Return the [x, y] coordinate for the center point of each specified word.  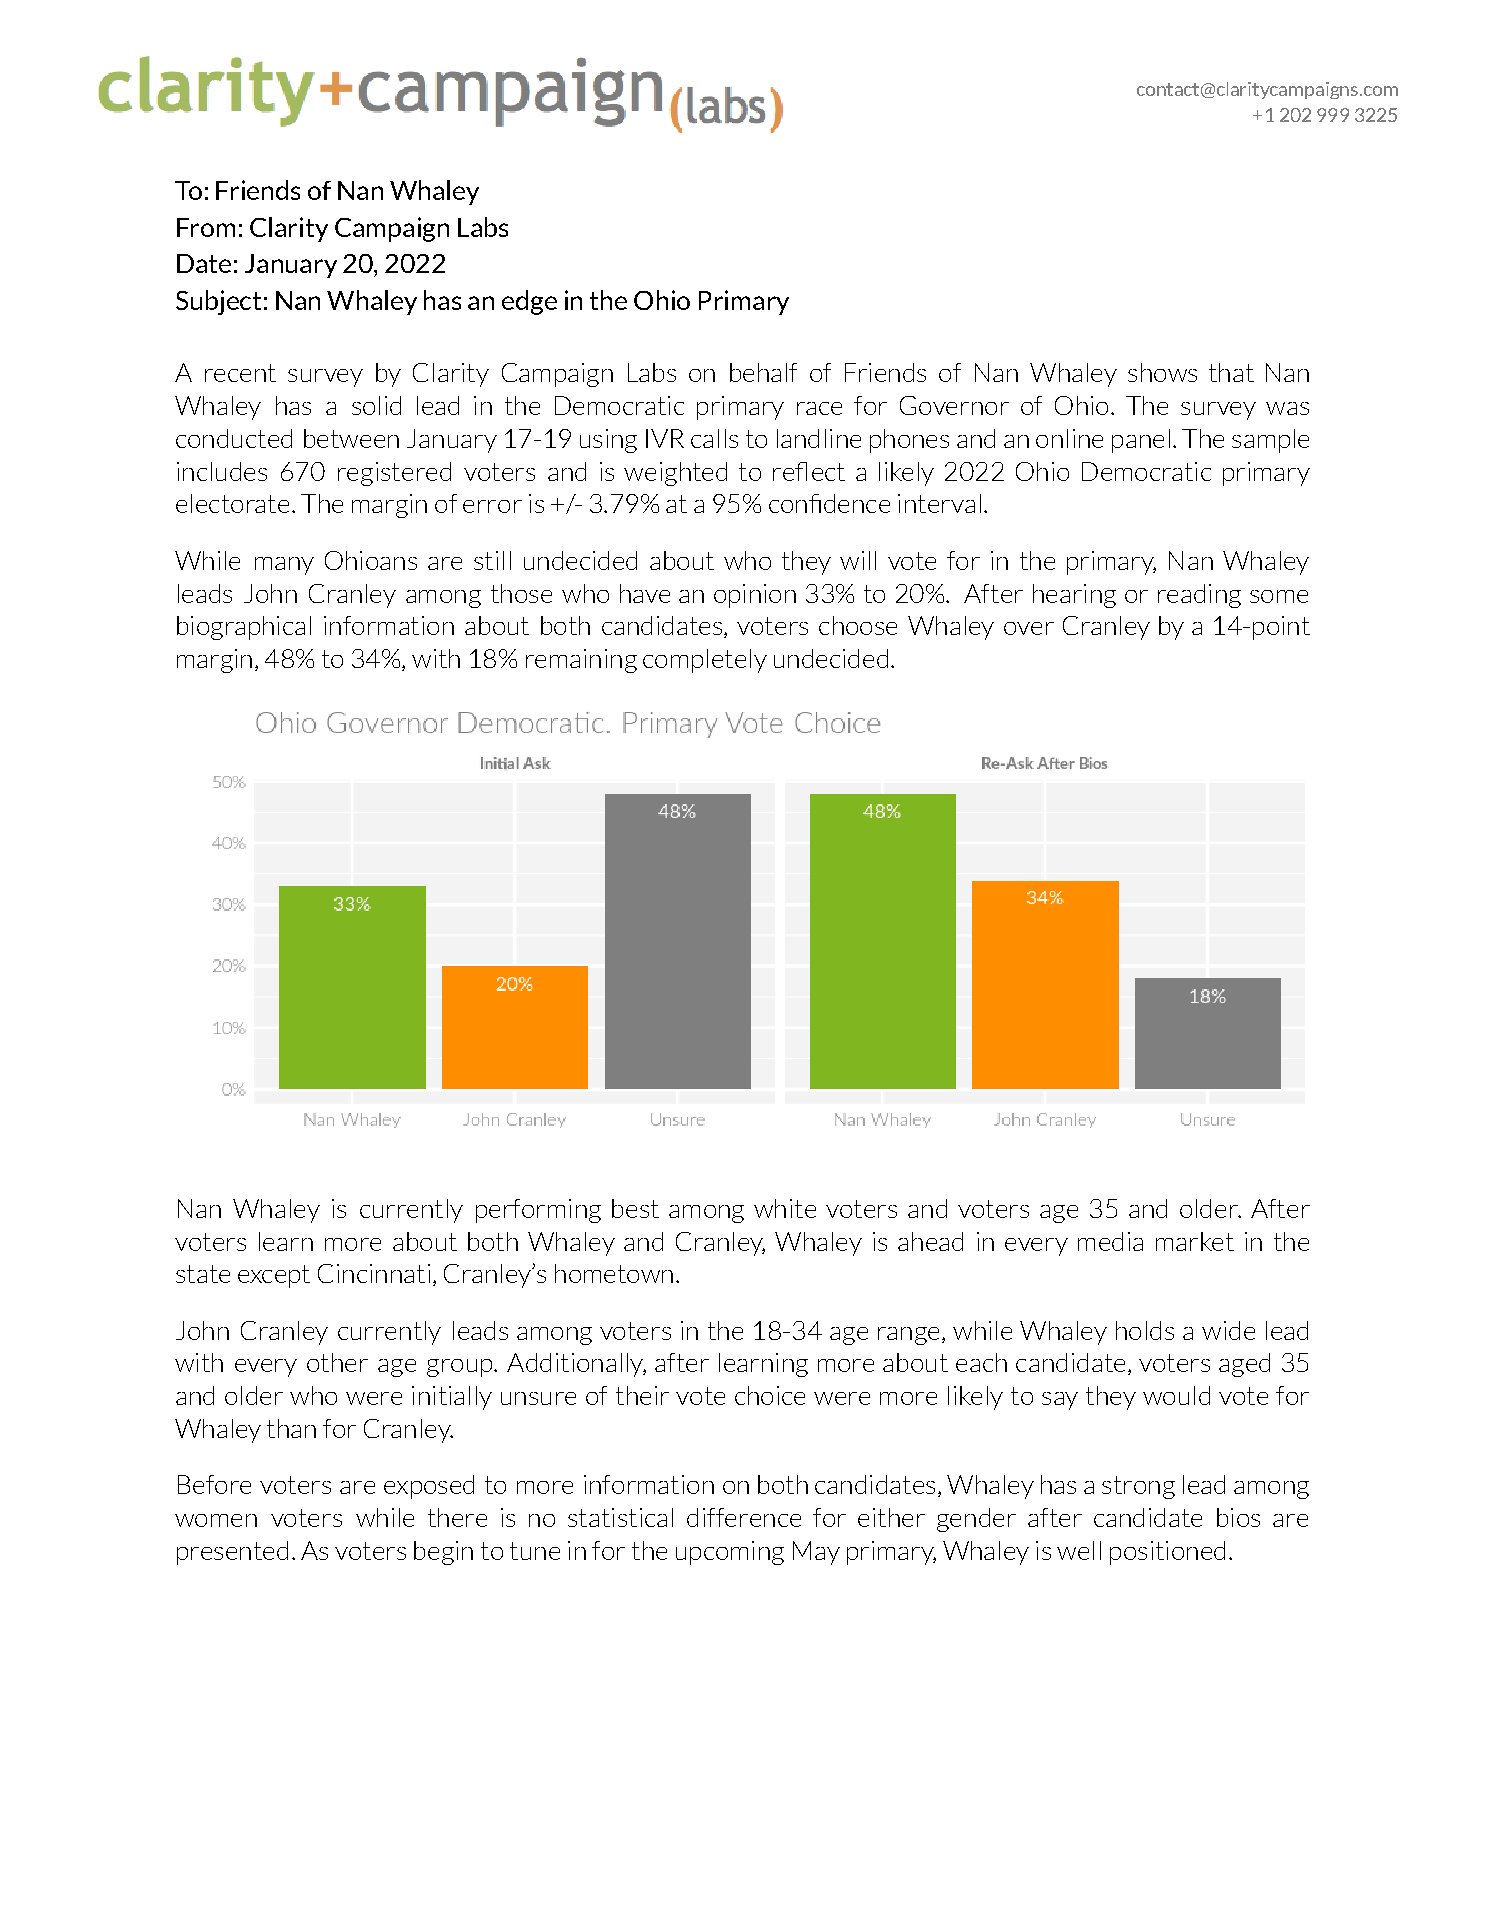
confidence [829, 503]
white [785, 1208]
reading [1199, 596]
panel [1141, 441]
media [1110, 1241]
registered [394, 474]
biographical [244, 628]
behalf [763, 372]
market [1195, 1241]
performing [538, 1211]
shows [1162, 372]
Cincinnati [374, 1273]
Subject [218, 302]
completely [705, 661]
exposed [429, 1487]
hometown [614, 1273]
